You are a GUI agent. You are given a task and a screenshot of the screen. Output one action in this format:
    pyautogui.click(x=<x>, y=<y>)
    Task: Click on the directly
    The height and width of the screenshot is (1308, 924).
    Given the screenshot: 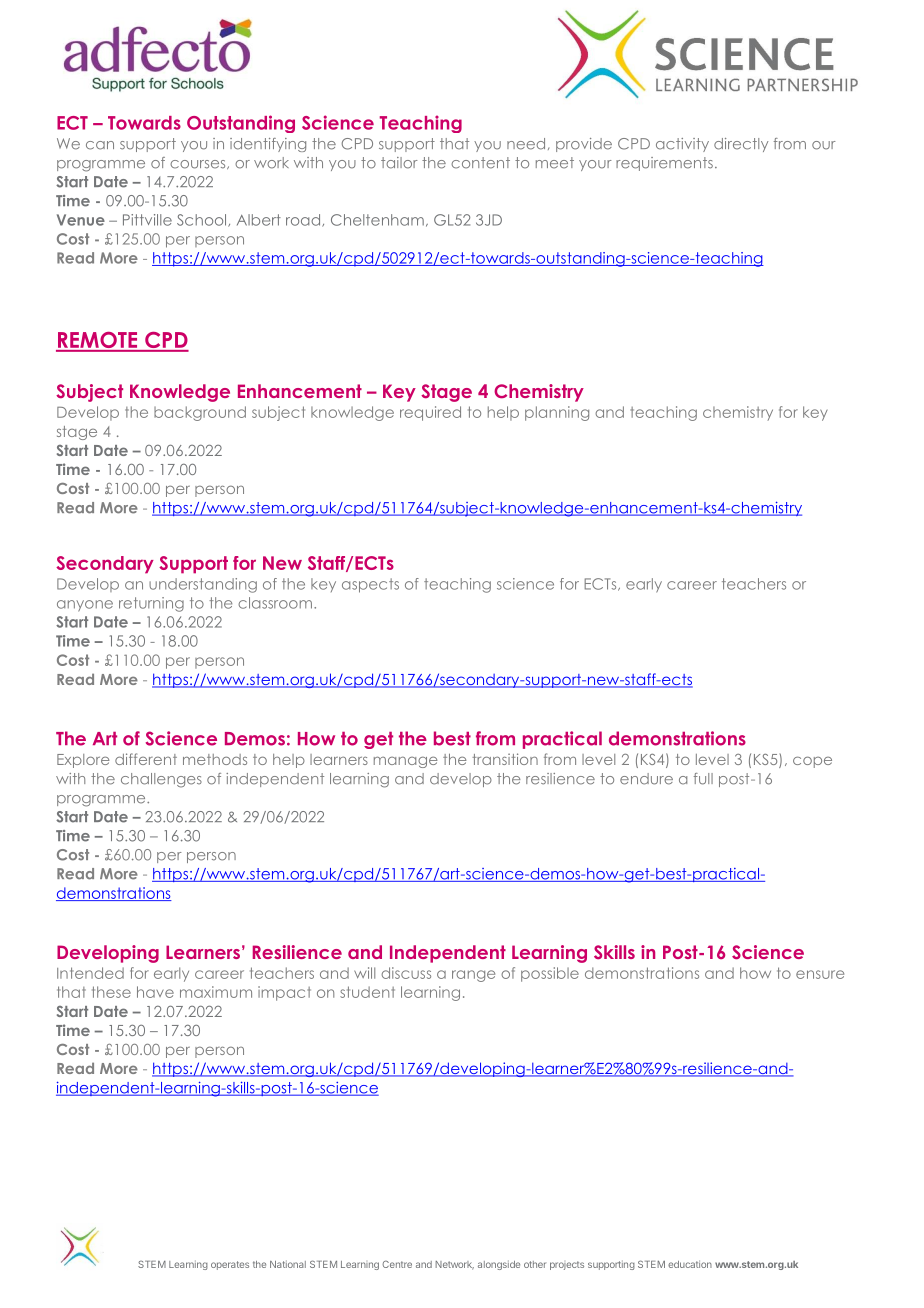 What is the action you would take?
    pyautogui.click(x=741, y=145)
